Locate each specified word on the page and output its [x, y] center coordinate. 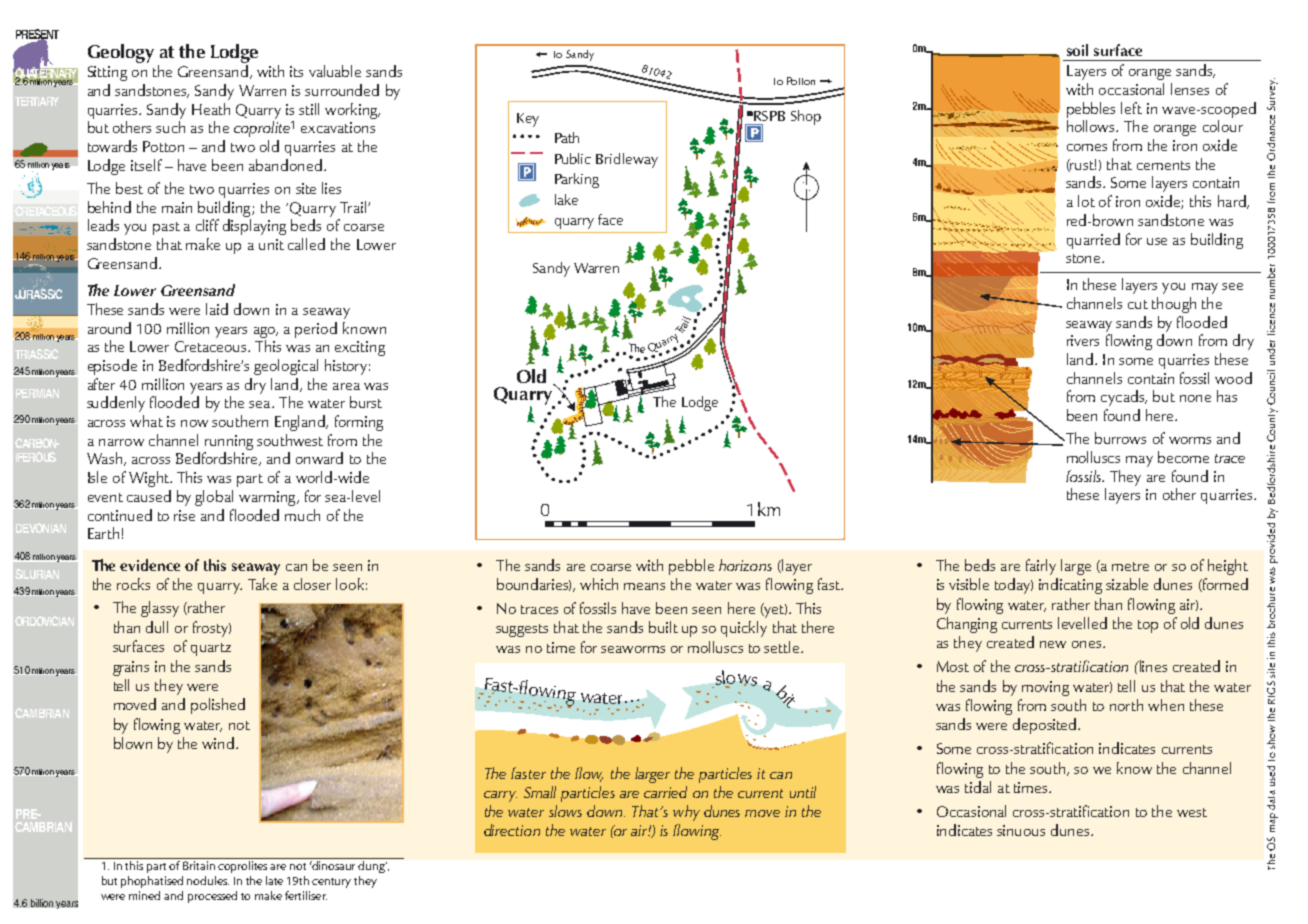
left [1131, 108]
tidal [978, 787]
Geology [121, 53]
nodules [208, 880]
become [1183, 457]
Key [528, 120]
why [686, 813]
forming [359, 423]
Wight [150, 479]
